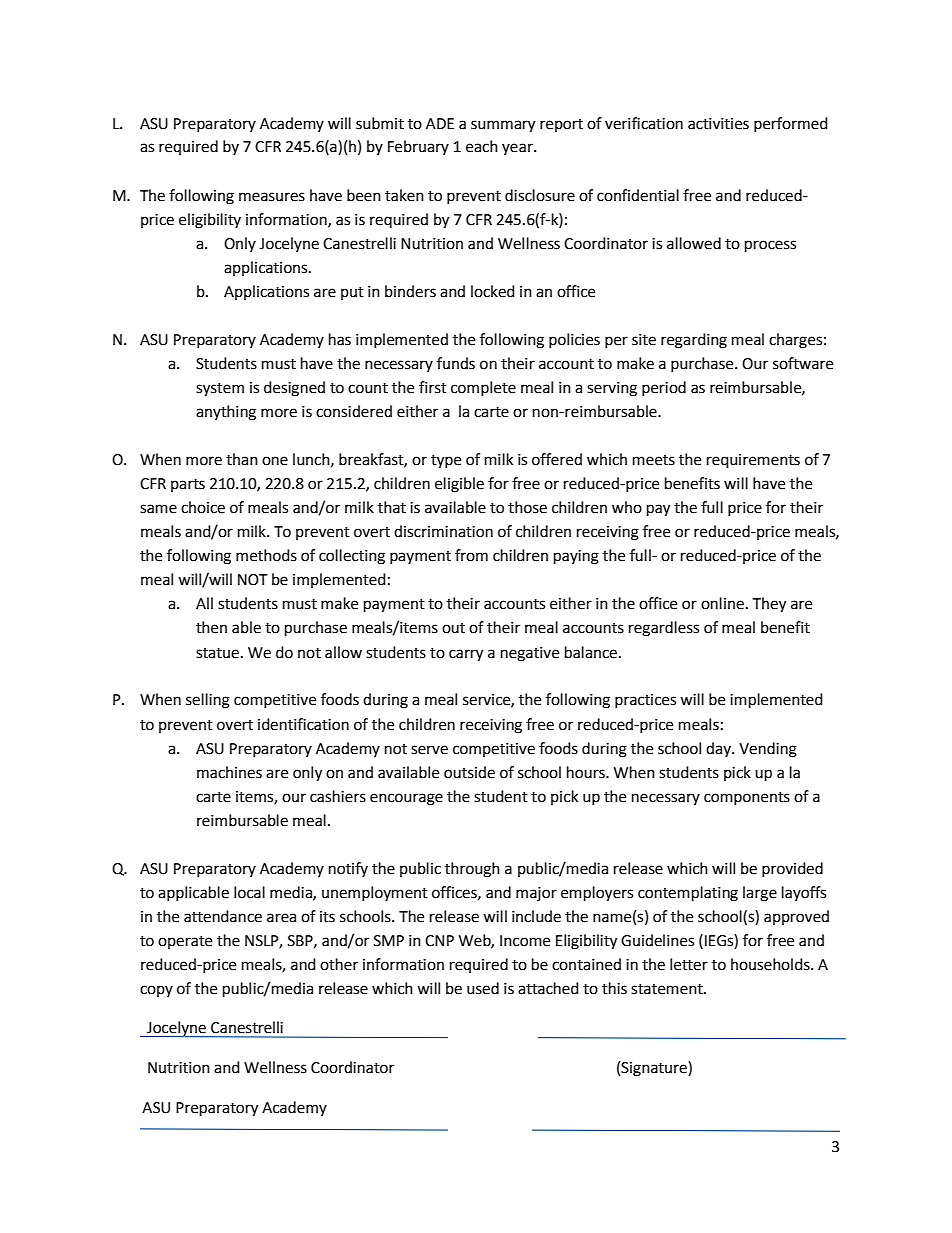 Image resolution: width=952 pixels, height=1233 pixels. Describe the element at coordinates (694, 341) in the screenshot. I see `regarding` at that location.
